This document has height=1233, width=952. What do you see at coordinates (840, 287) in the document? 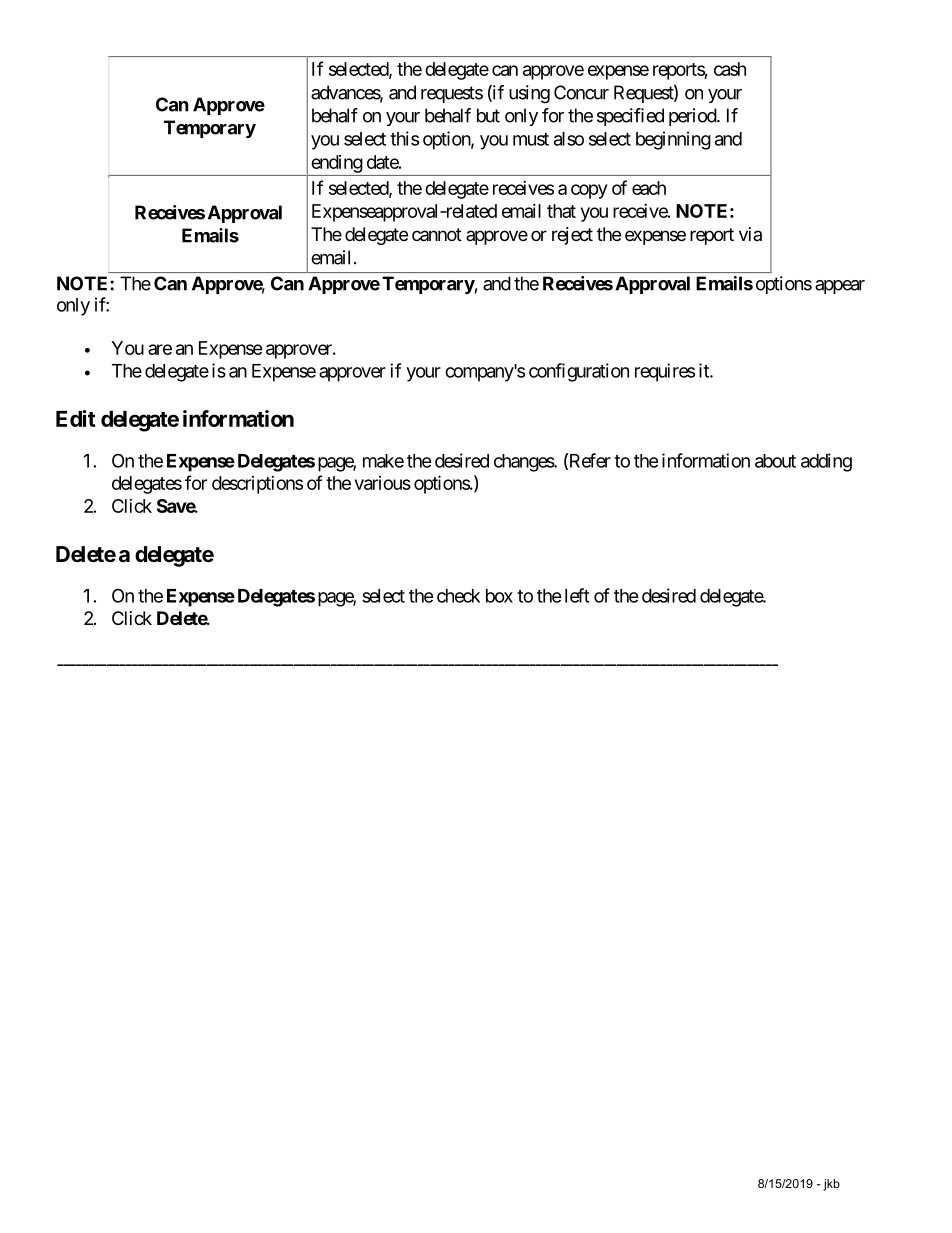
I see `appear` at bounding box center [840, 287].
